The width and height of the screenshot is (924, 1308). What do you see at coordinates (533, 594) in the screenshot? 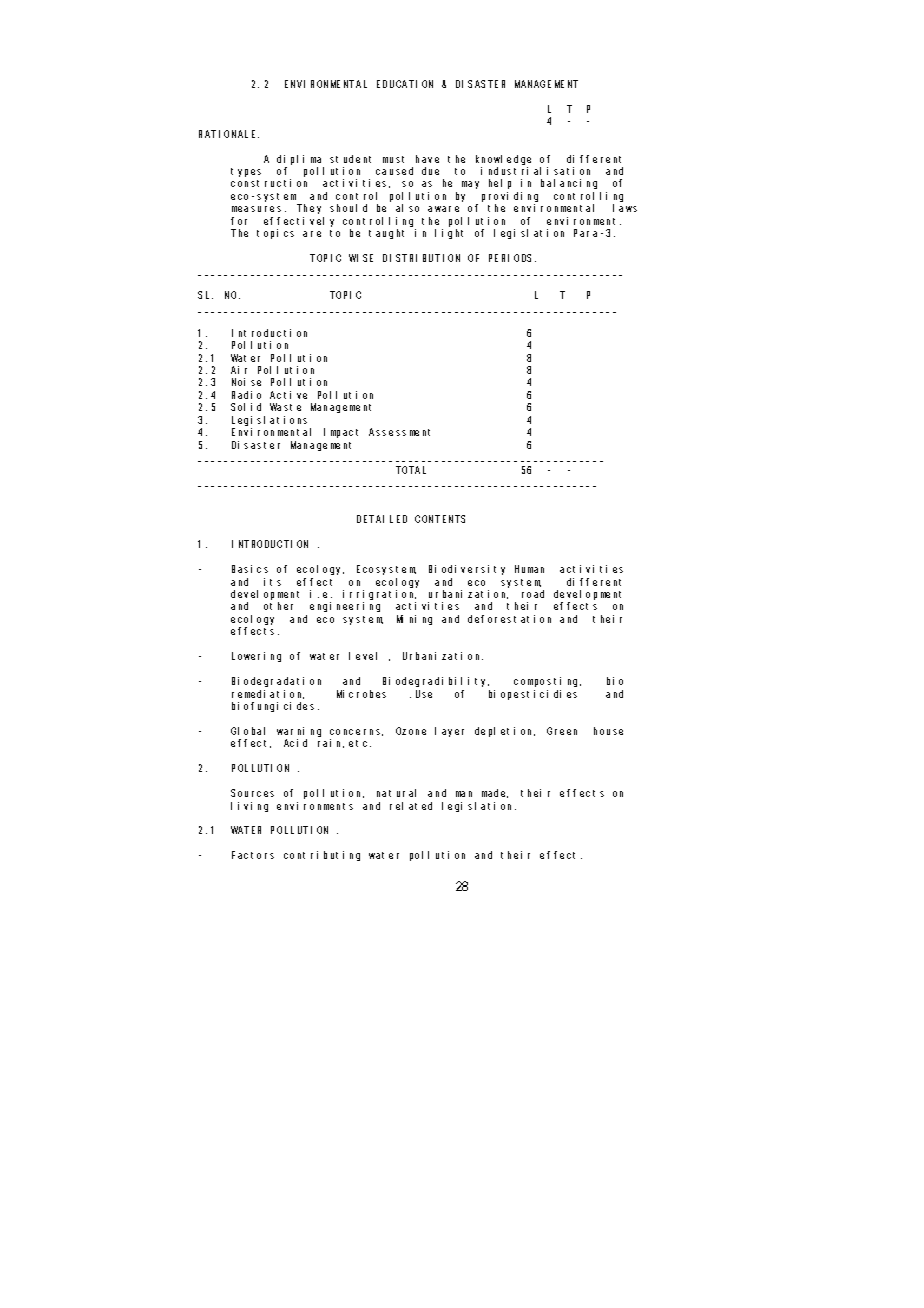
I see `road` at bounding box center [533, 594].
